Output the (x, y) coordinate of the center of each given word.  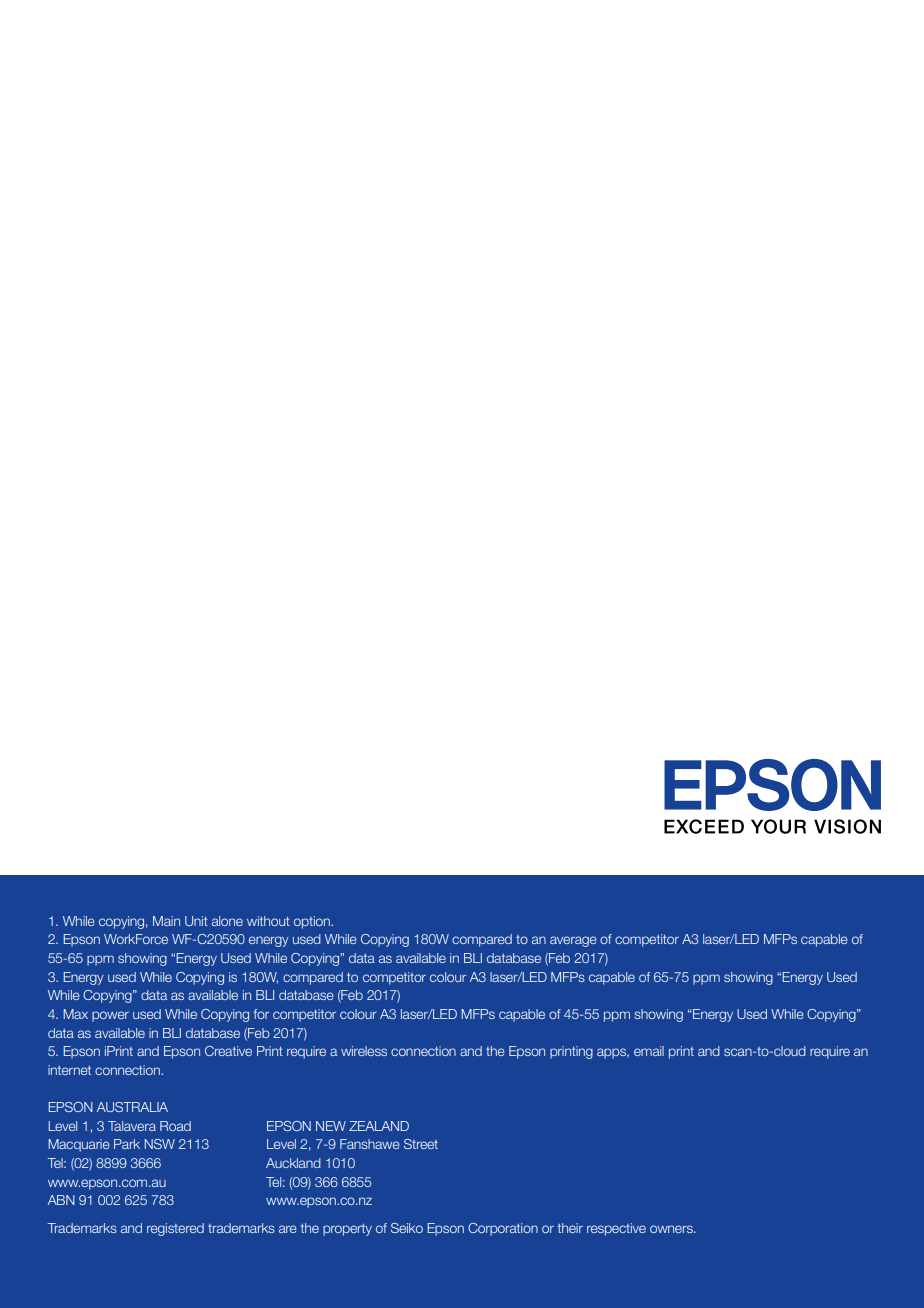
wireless (364, 1051)
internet (69, 1070)
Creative (228, 1051)
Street (421, 1144)
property (347, 1230)
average (573, 941)
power (110, 1016)
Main (166, 921)
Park (127, 1144)
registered (175, 1229)
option (312, 922)
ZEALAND (379, 1126)
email (649, 1051)
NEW (331, 1126)
